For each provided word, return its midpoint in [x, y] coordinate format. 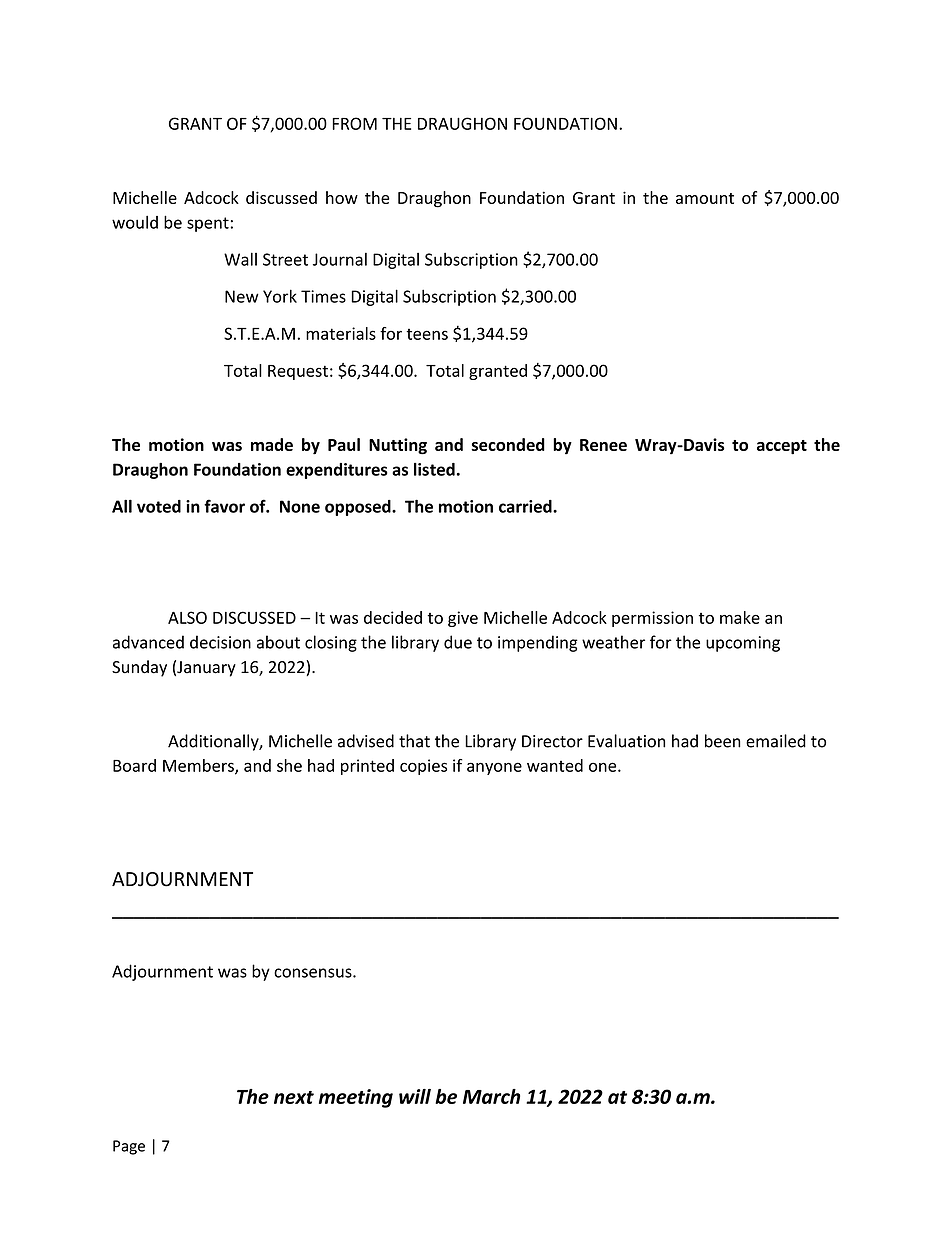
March [491, 1096]
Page [129, 1147]
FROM [354, 123]
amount [705, 198]
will [415, 1096]
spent [208, 224]
